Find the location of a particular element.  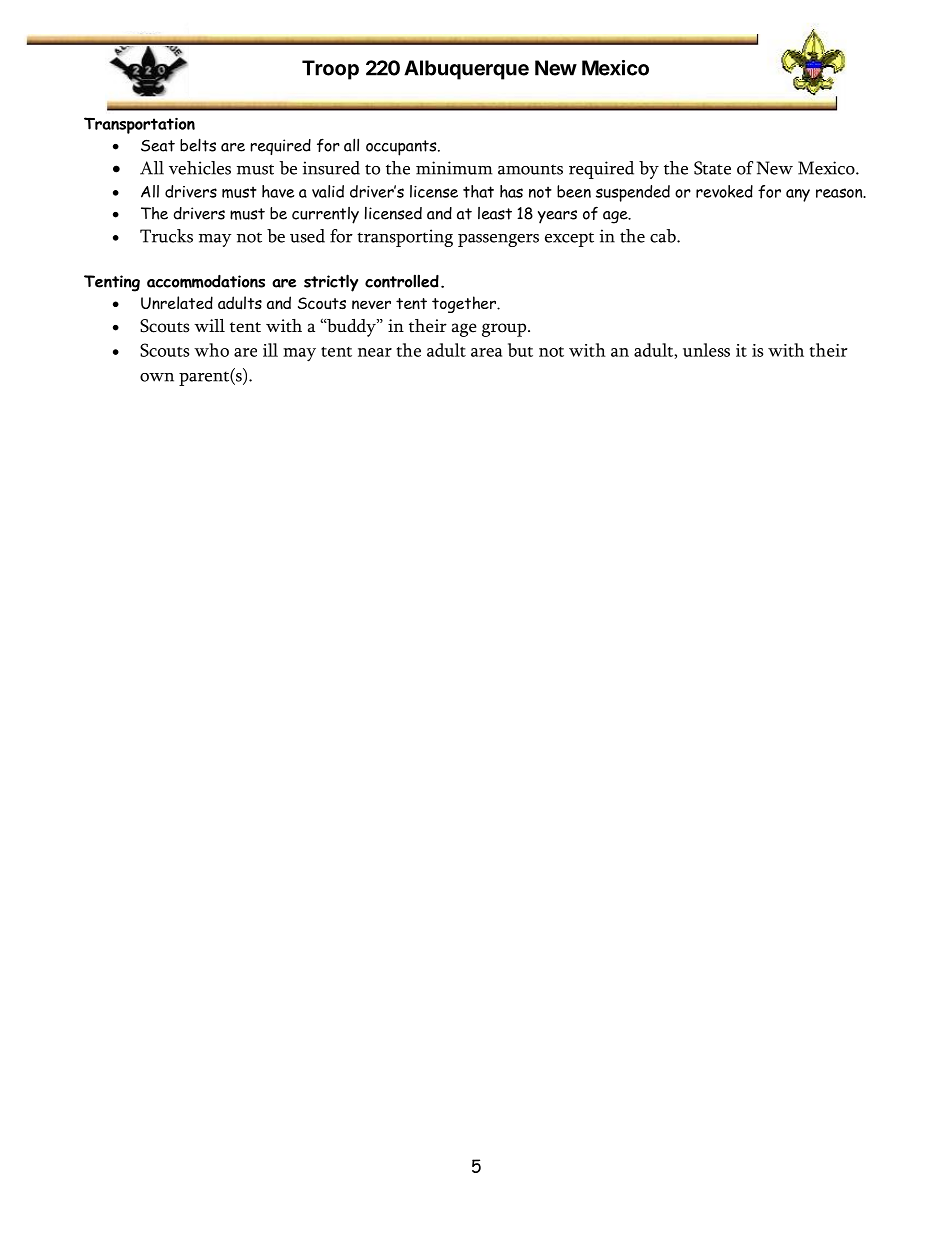

Troop is located at coordinates (330, 70).
